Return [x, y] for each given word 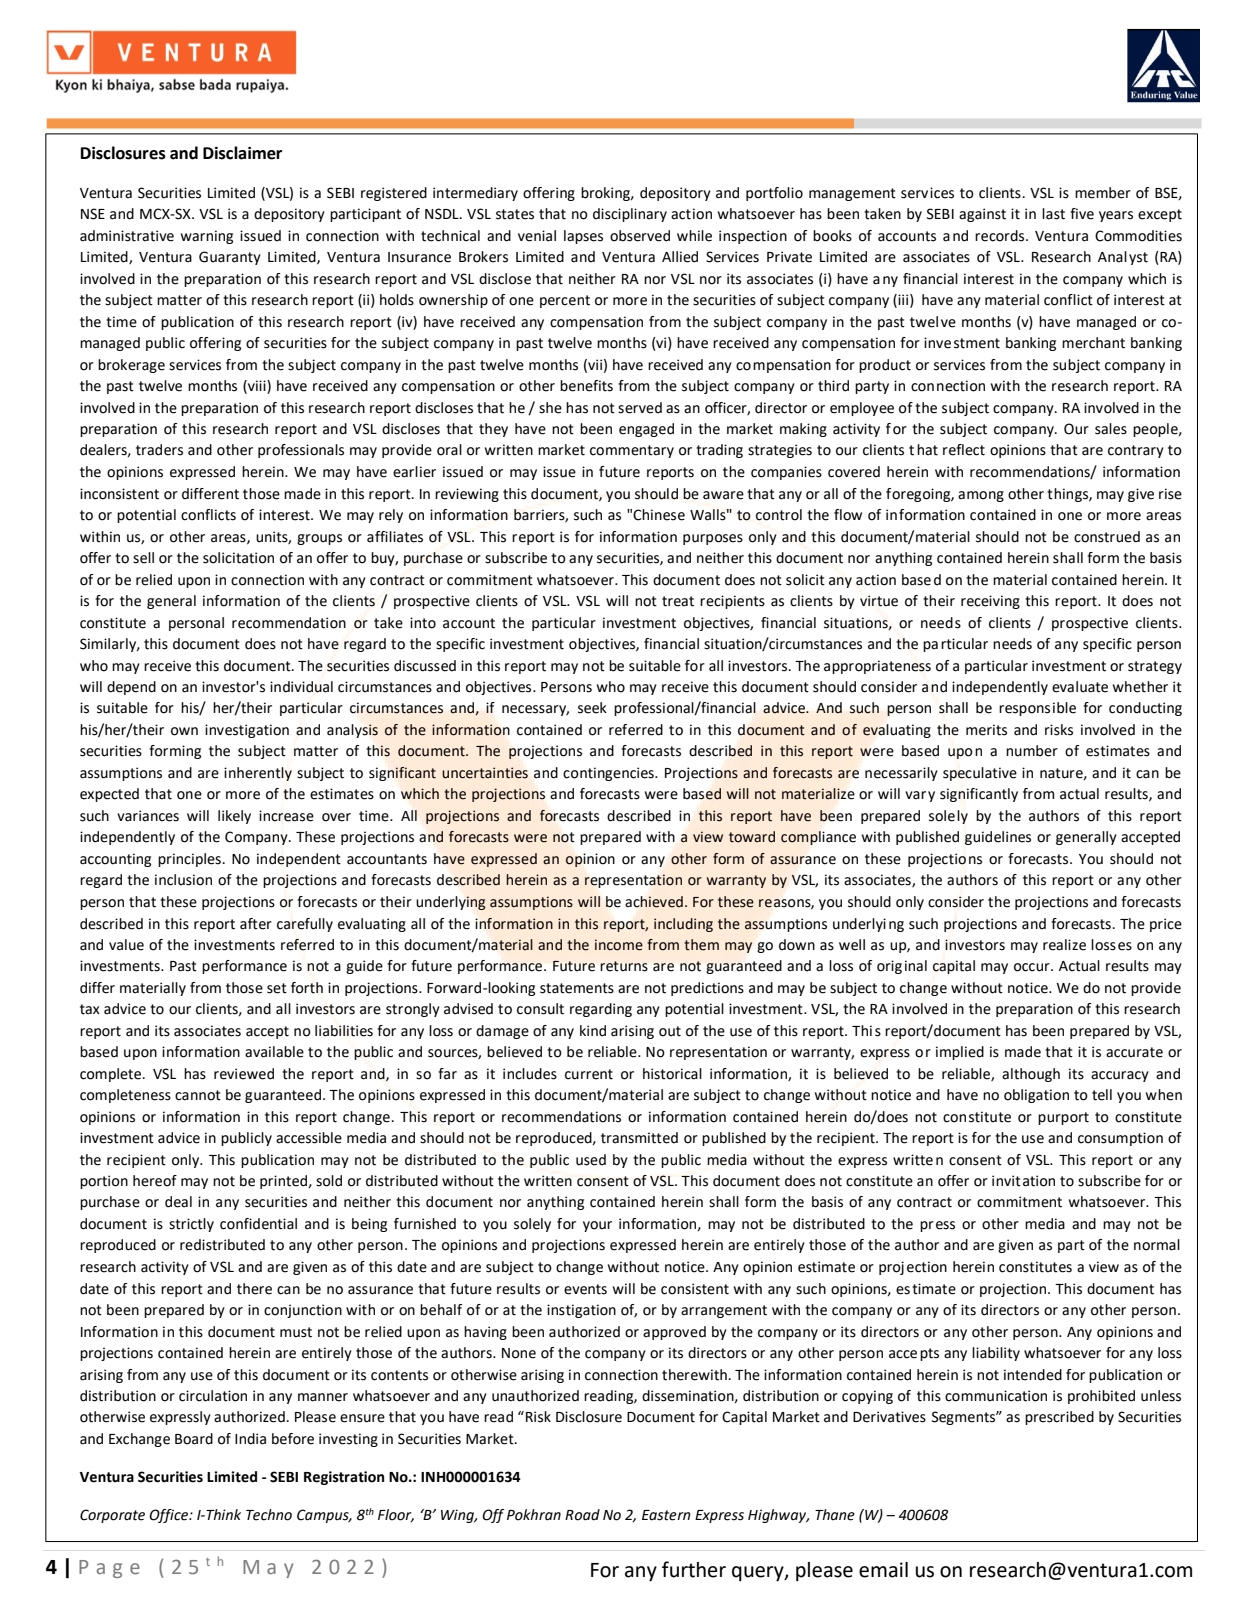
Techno [269, 1515]
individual [301, 687]
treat [678, 601]
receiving [990, 602]
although [1031, 1075]
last [1053, 214]
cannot [198, 1095]
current [589, 1074]
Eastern [666, 1515]
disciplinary [630, 215]
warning [207, 237]
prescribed [1059, 1418]
